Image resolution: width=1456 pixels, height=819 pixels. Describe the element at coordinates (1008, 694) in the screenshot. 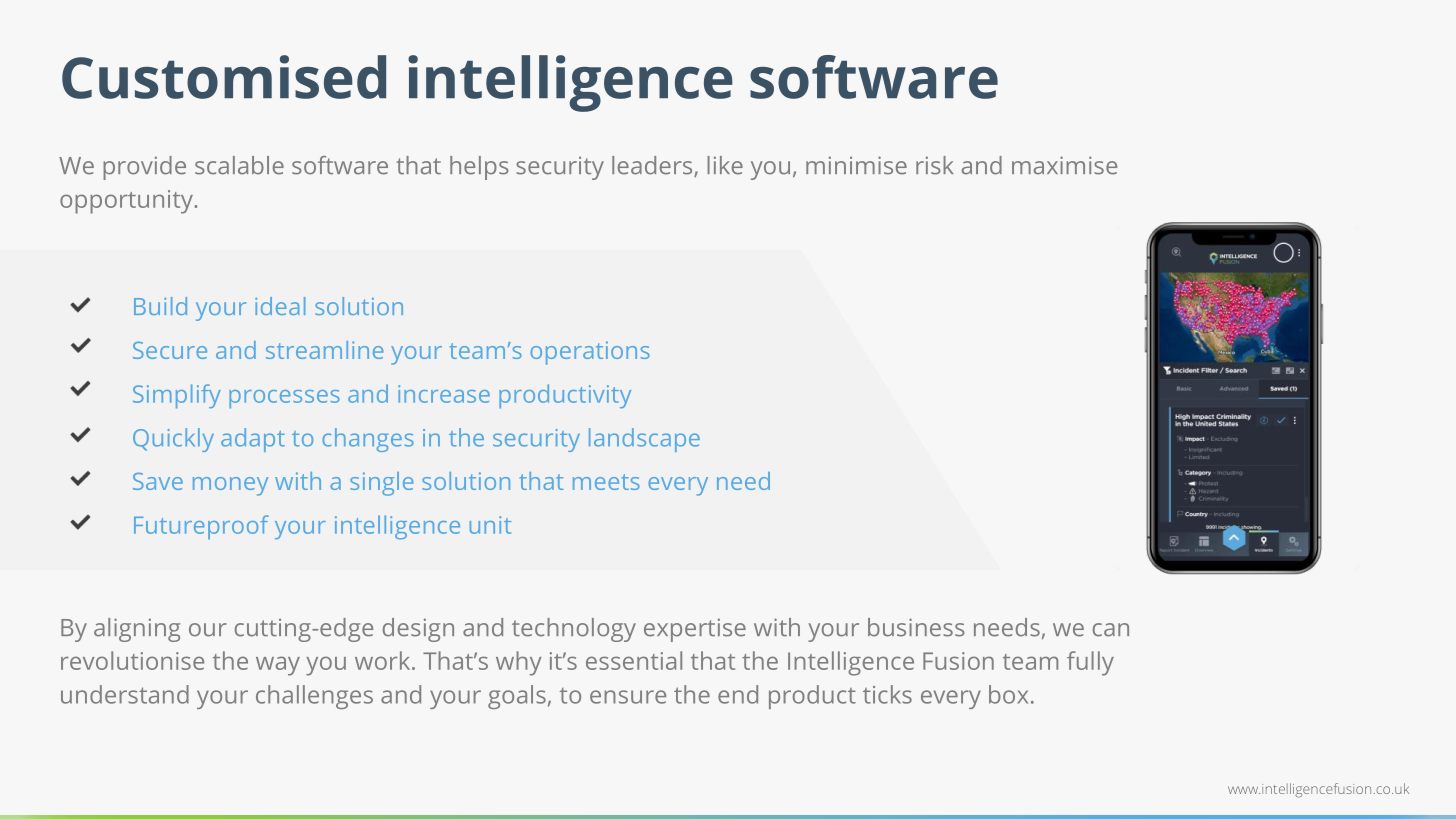

I see `box` at that location.
